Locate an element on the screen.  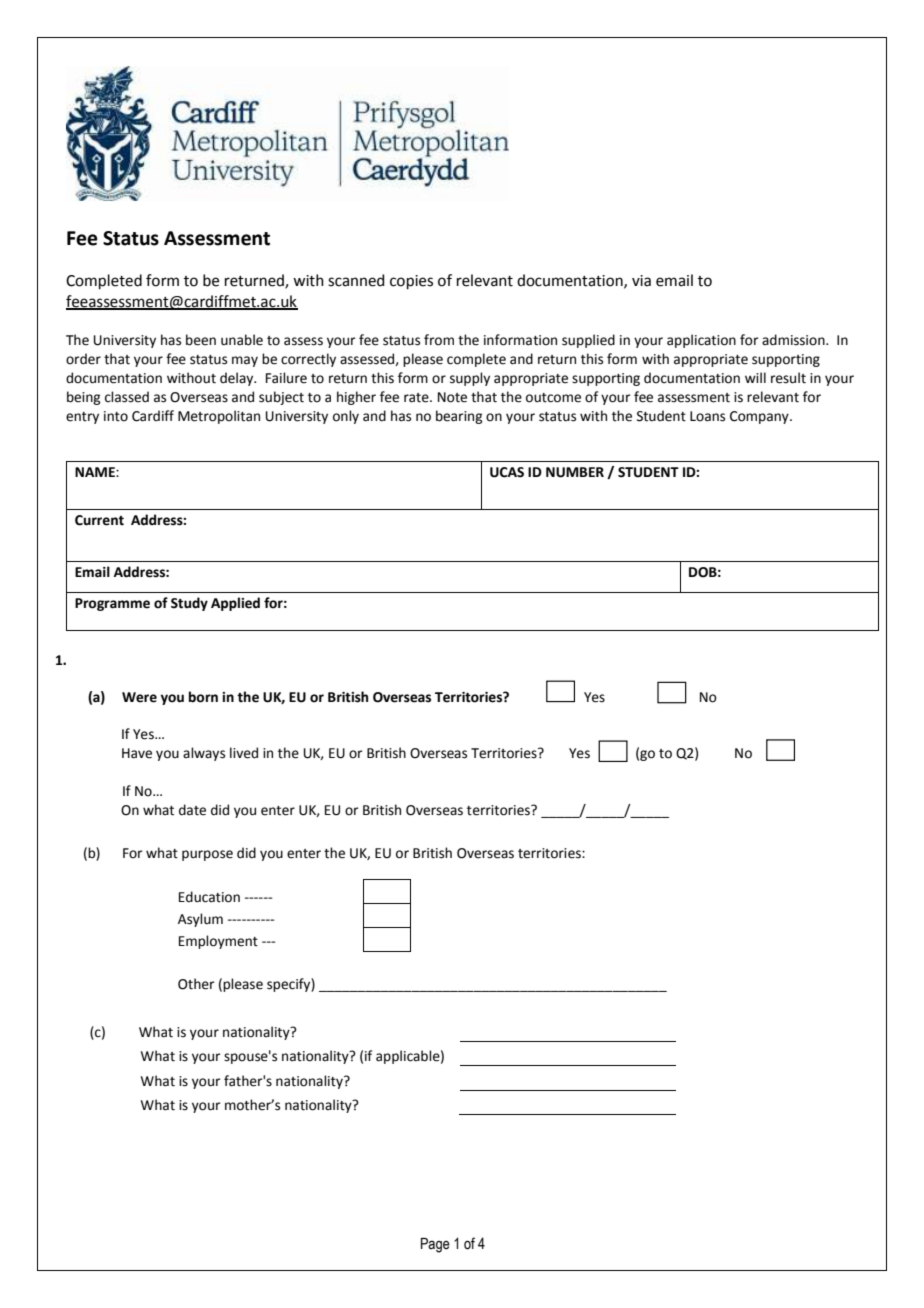
Asylum is located at coordinates (200, 920).
